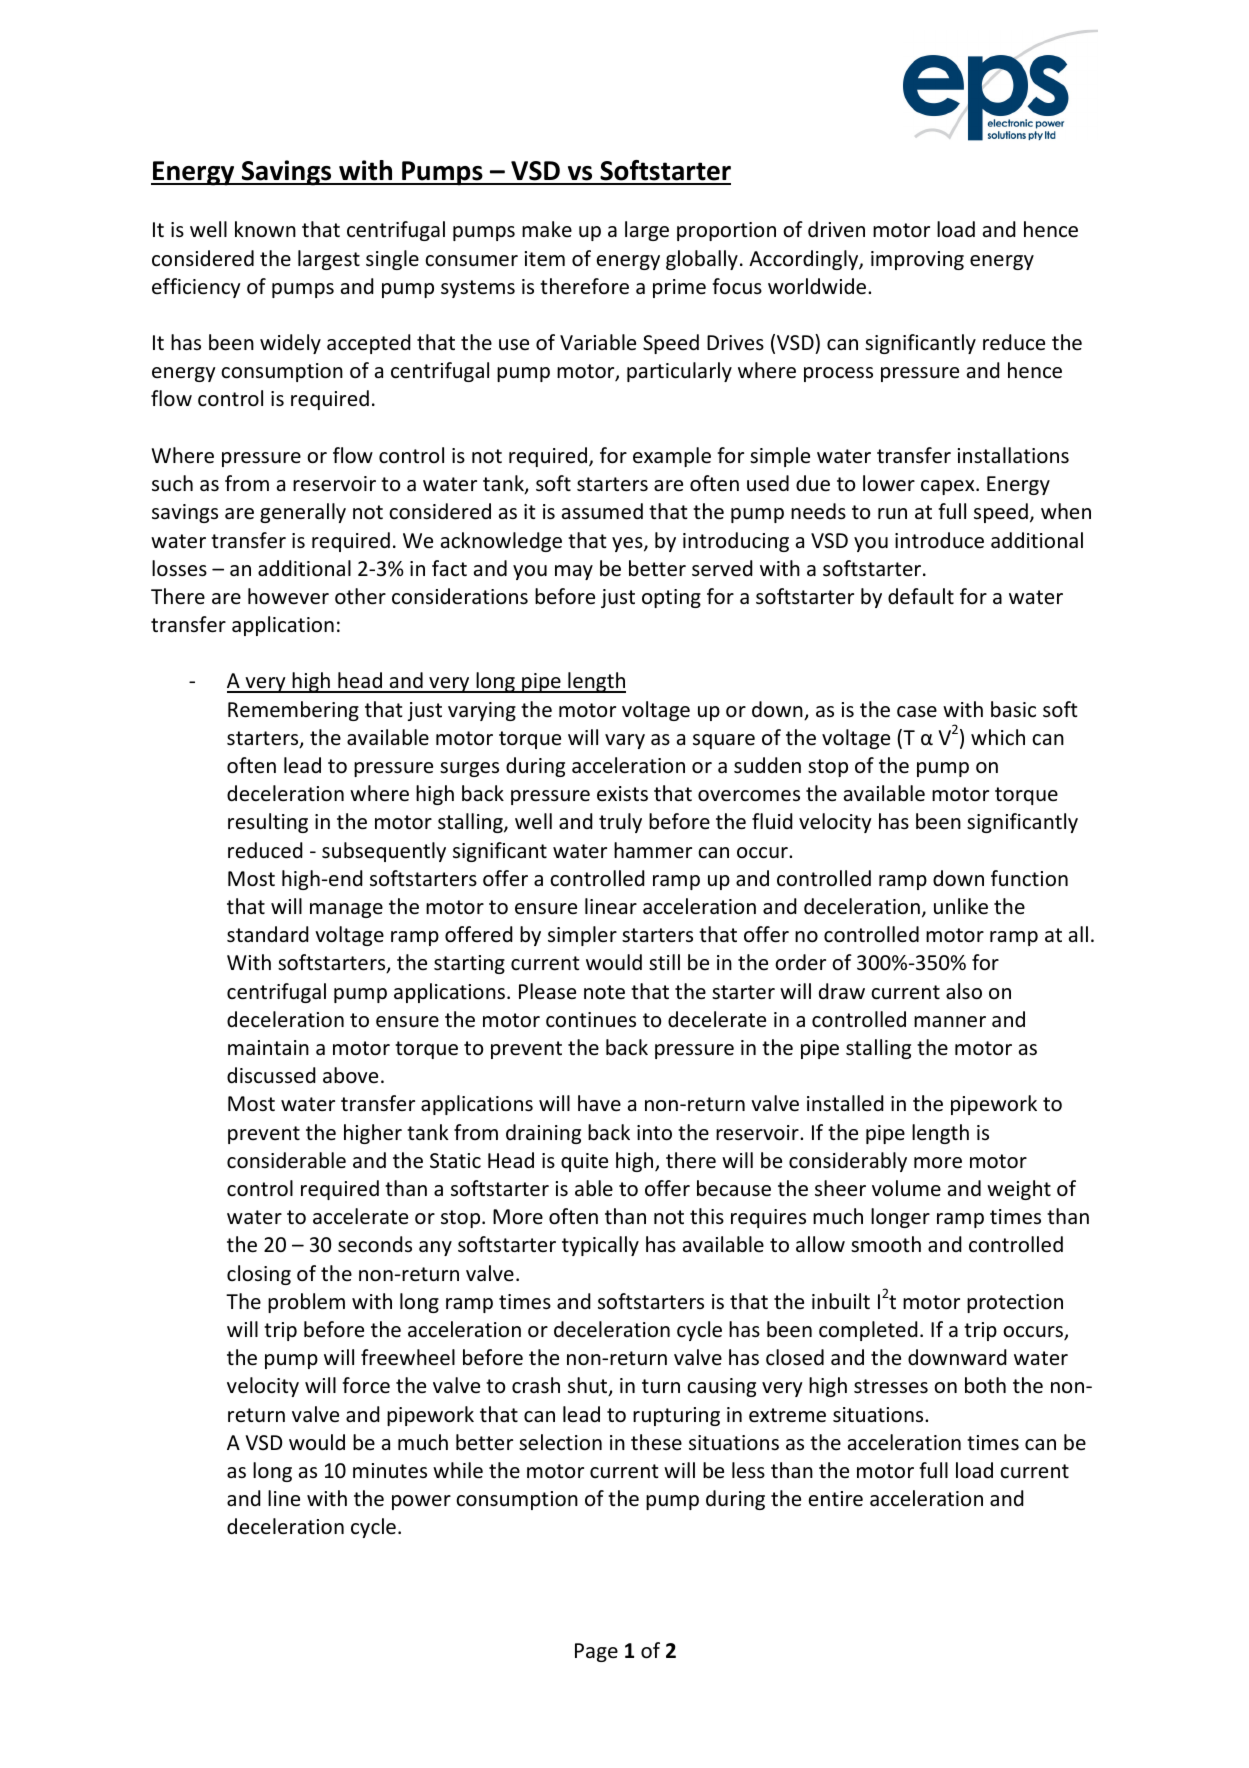 The height and width of the image is (1768, 1249). What do you see at coordinates (950, 1022) in the image?
I see `manner` at bounding box center [950, 1022].
